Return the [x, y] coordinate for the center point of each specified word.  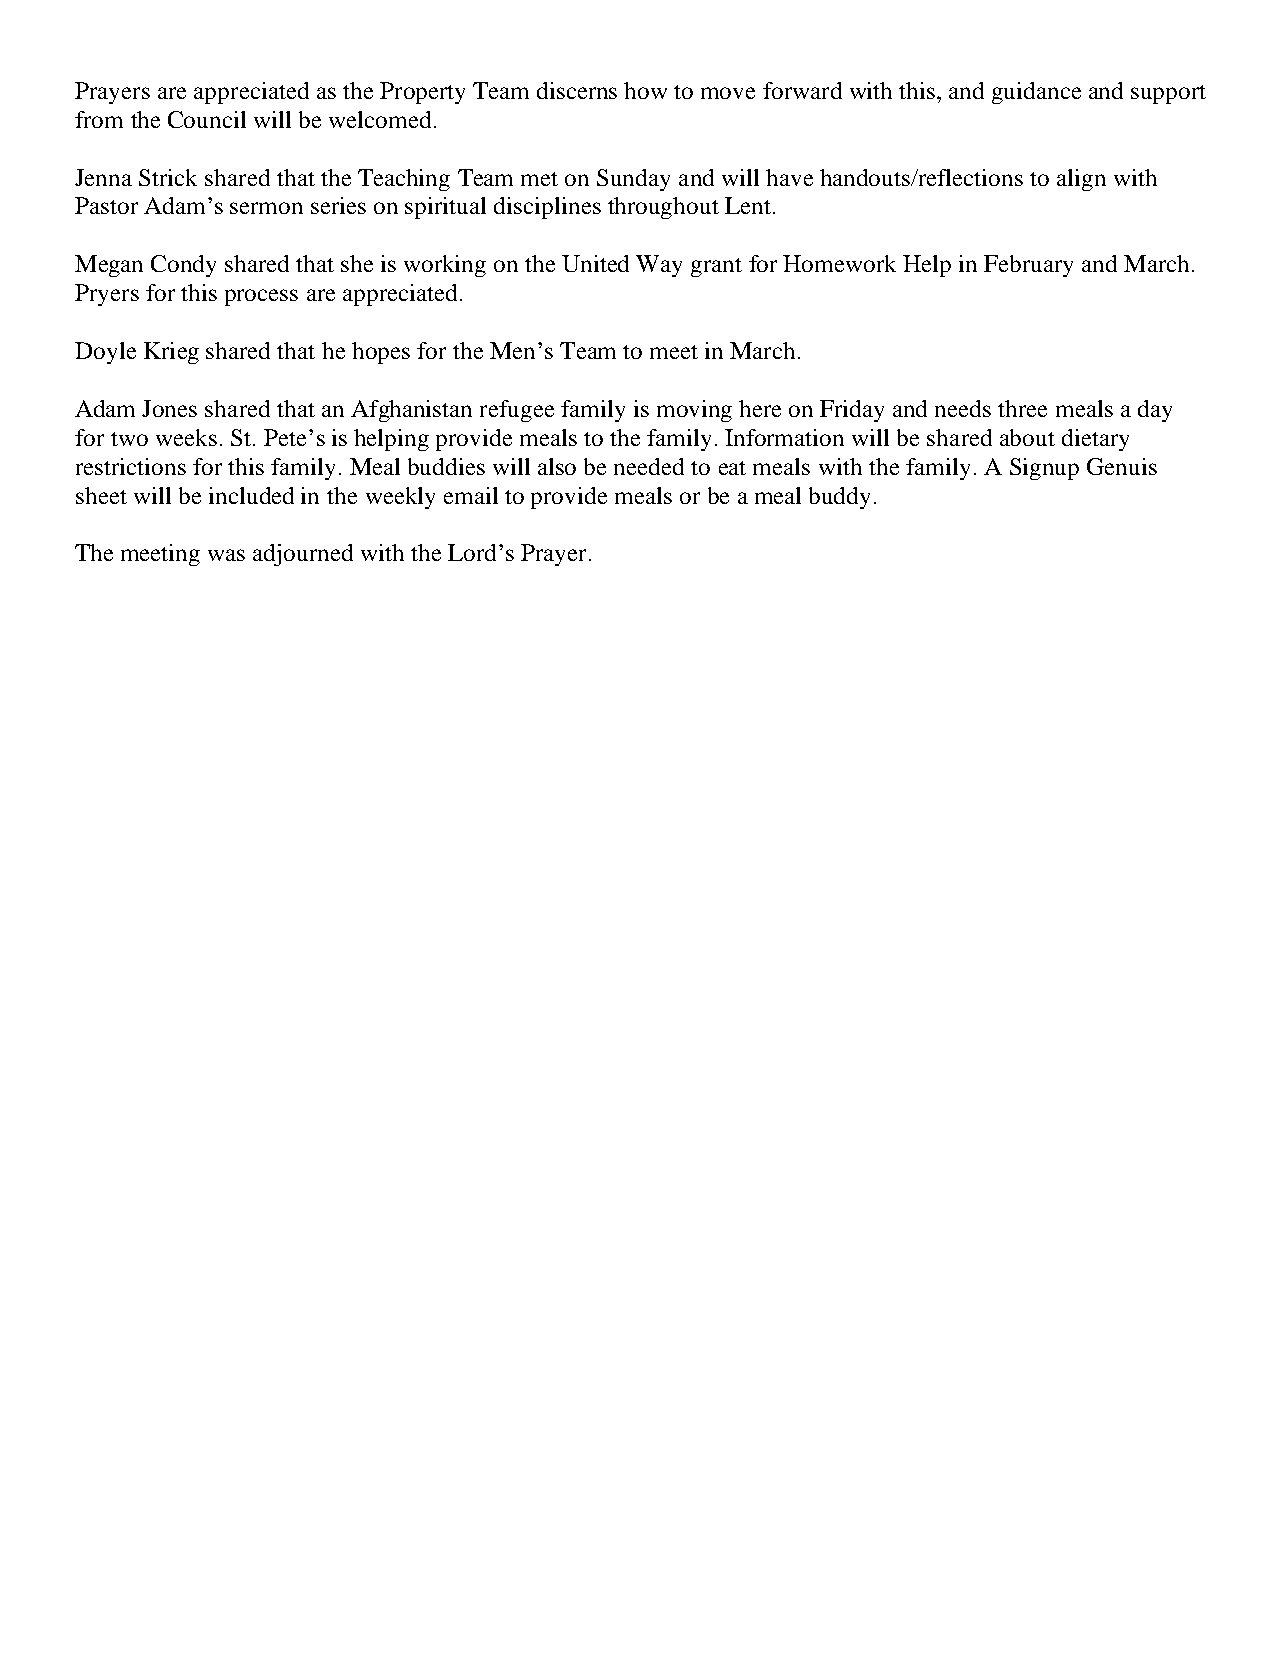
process [261, 297]
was [226, 555]
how [645, 90]
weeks [186, 437]
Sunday [633, 180]
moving [694, 411]
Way [659, 266]
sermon [266, 208]
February [1028, 266]
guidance [1036, 93]
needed [649, 466]
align [1081, 180]
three [1022, 408]
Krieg [171, 353]
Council [207, 119]
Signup [1044, 469]
